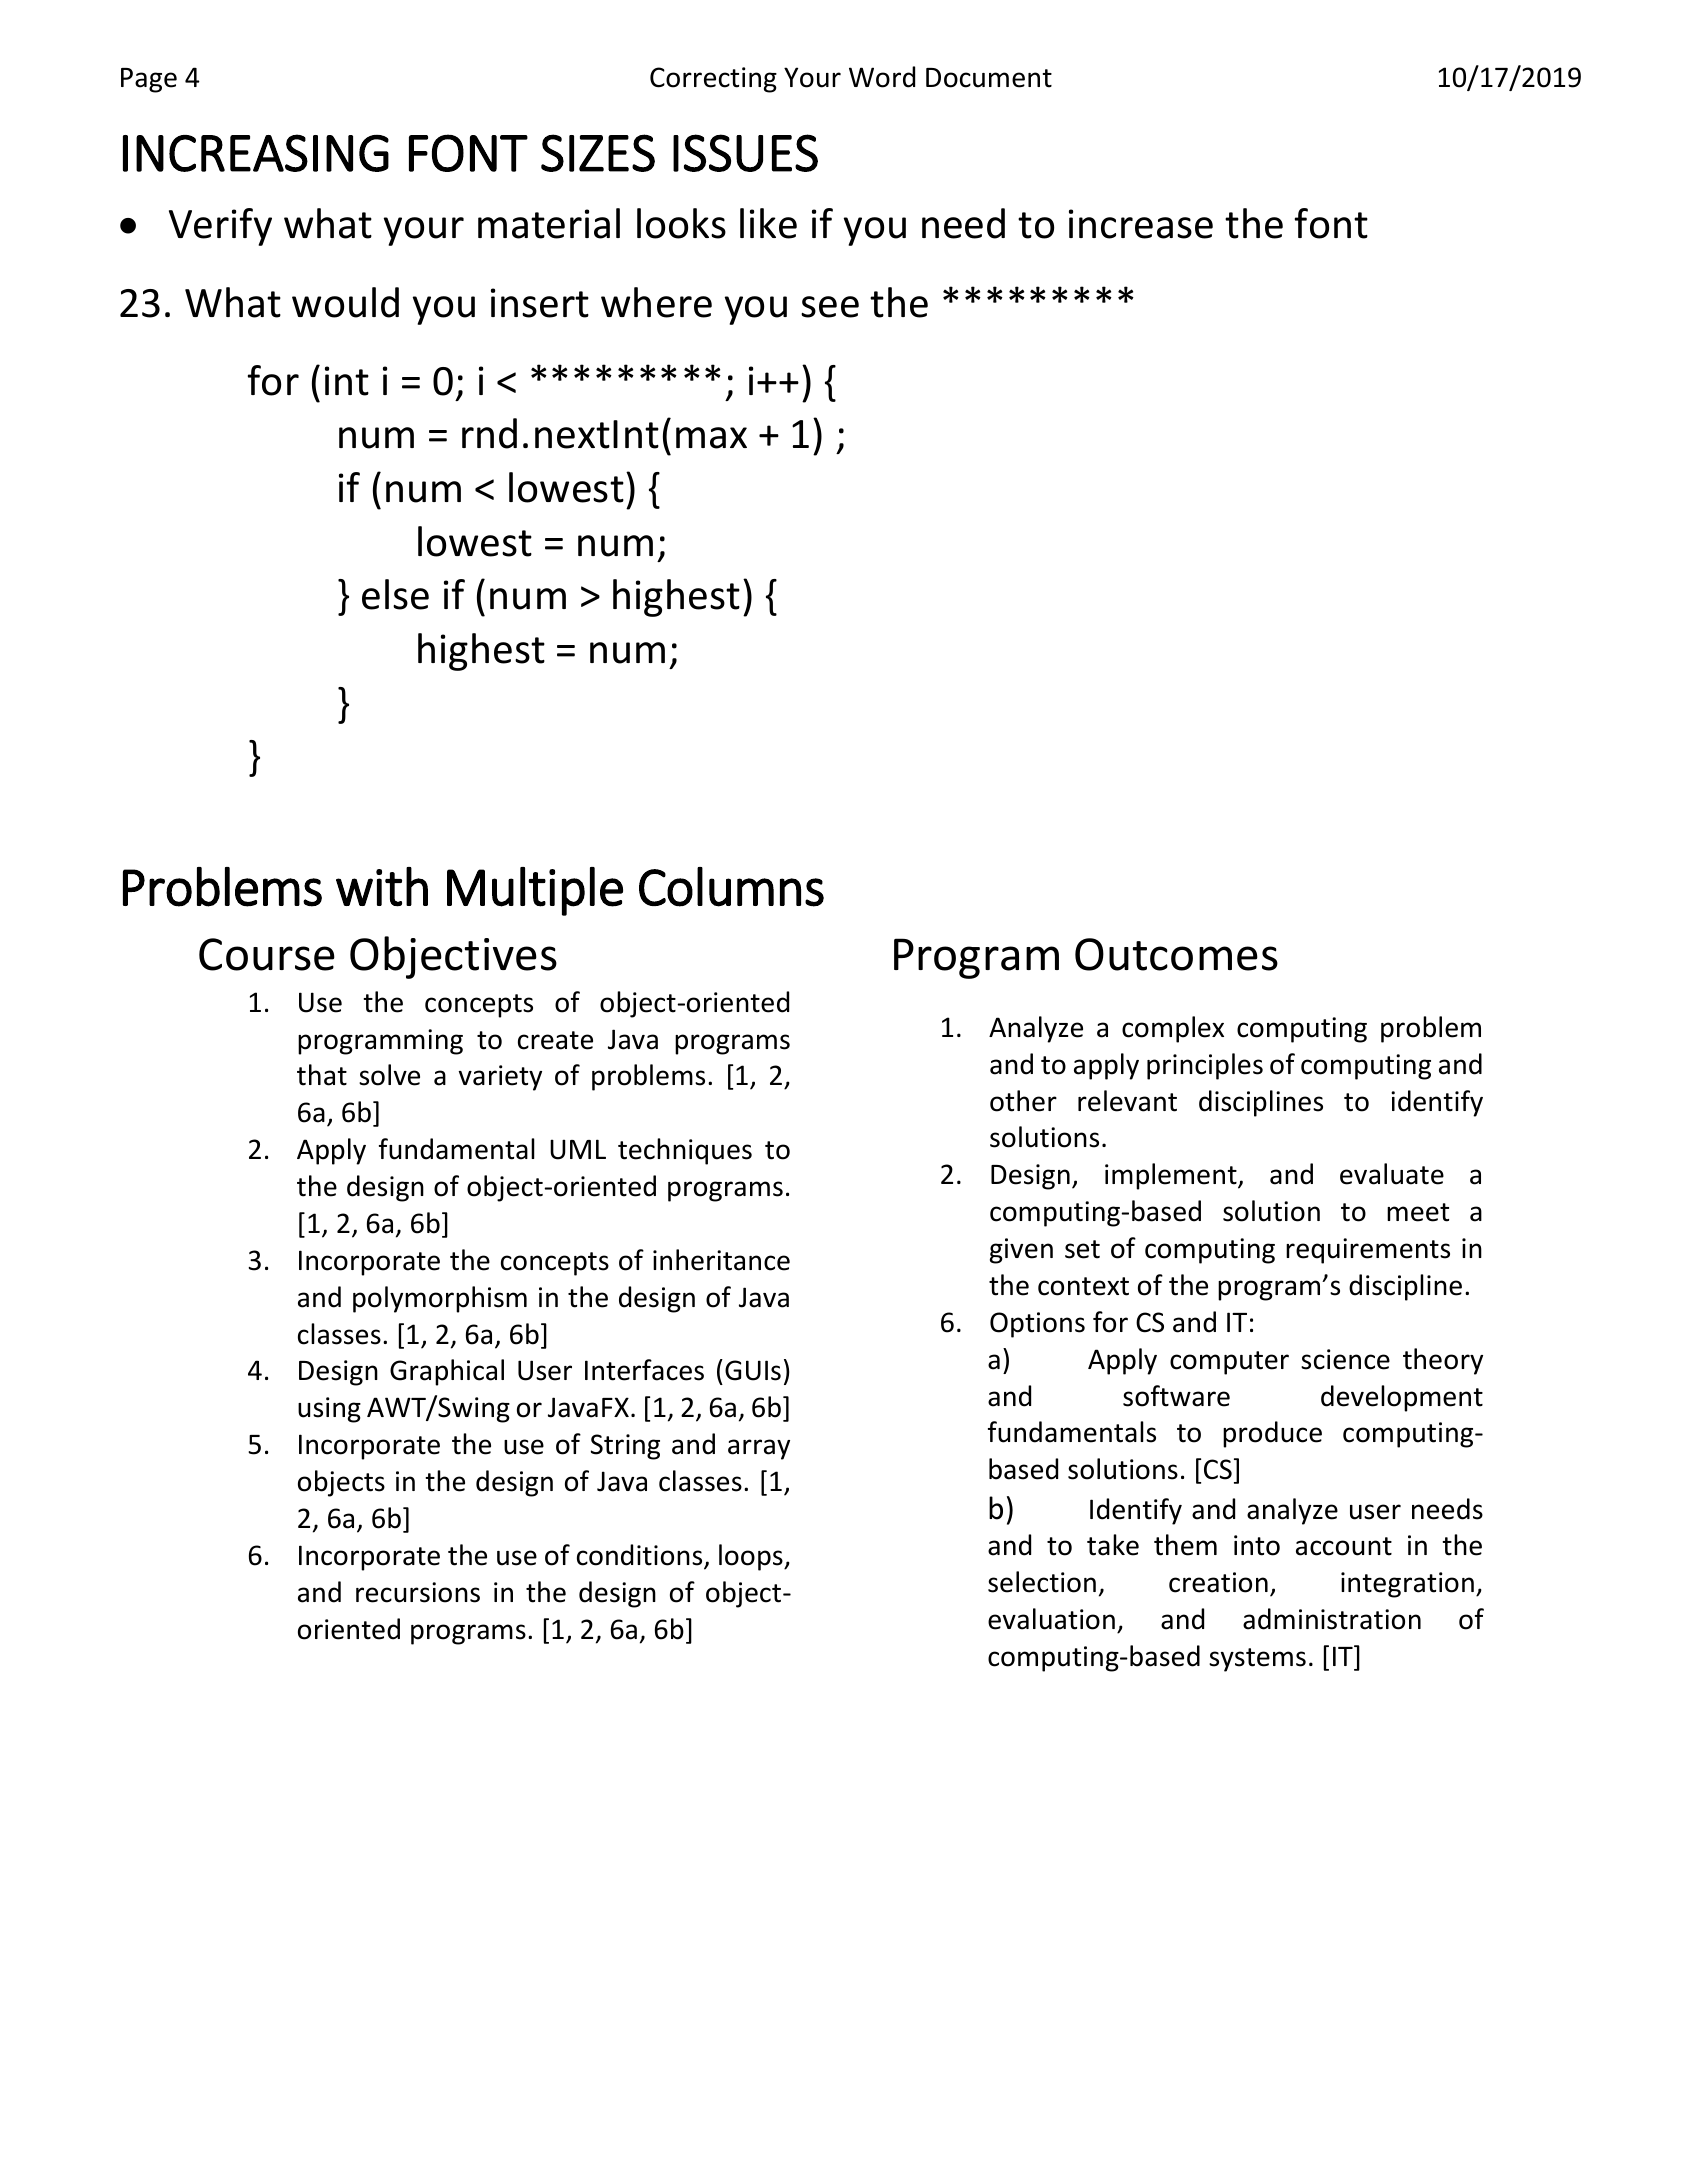 This image has width=1681, height=2175. I want to click on recursions, so click(418, 1592).
